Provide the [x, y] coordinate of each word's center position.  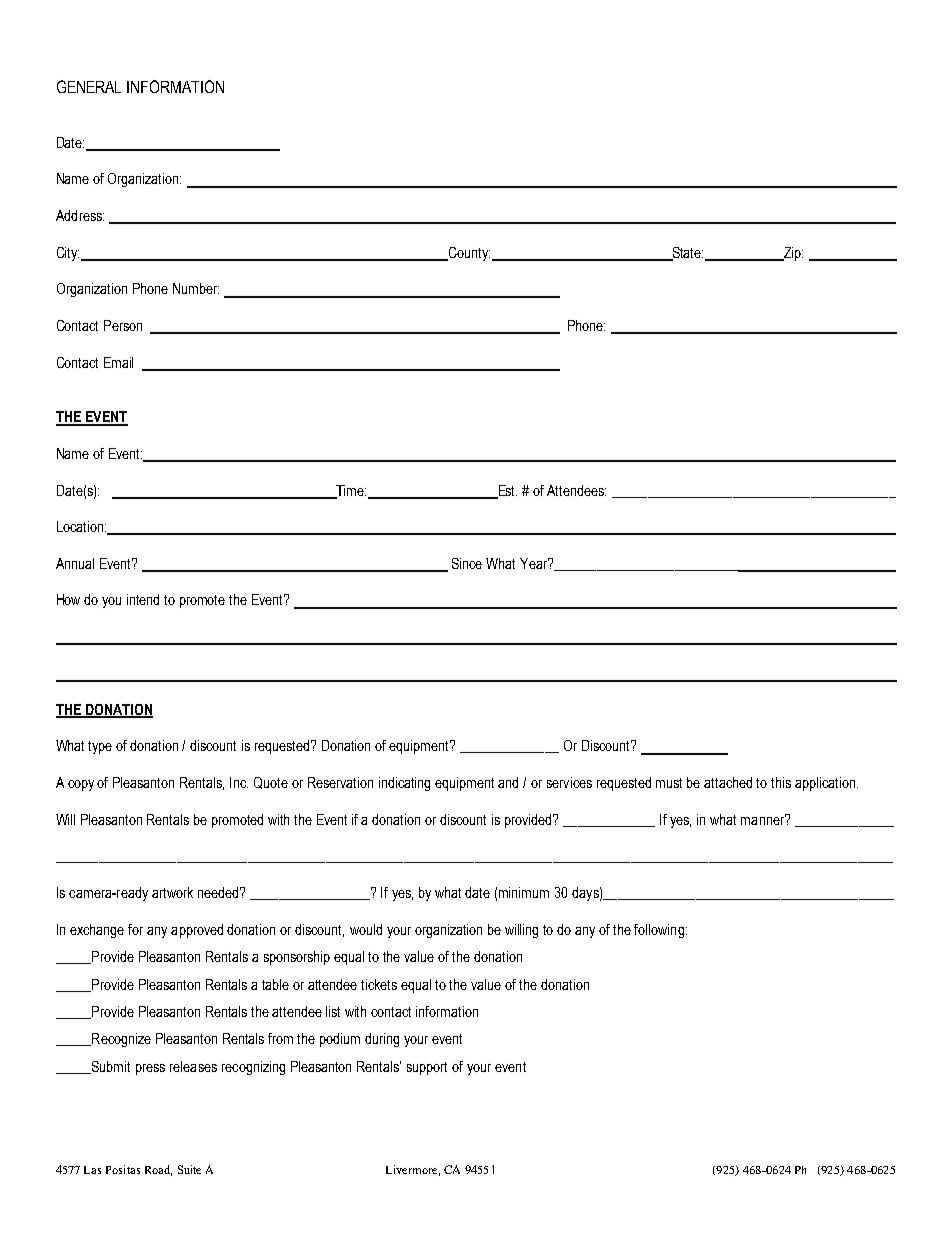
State [686, 253]
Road [158, 1170]
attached [728, 782]
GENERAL [89, 86]
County [468, 254]
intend [143, 599]
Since [467, 563]
